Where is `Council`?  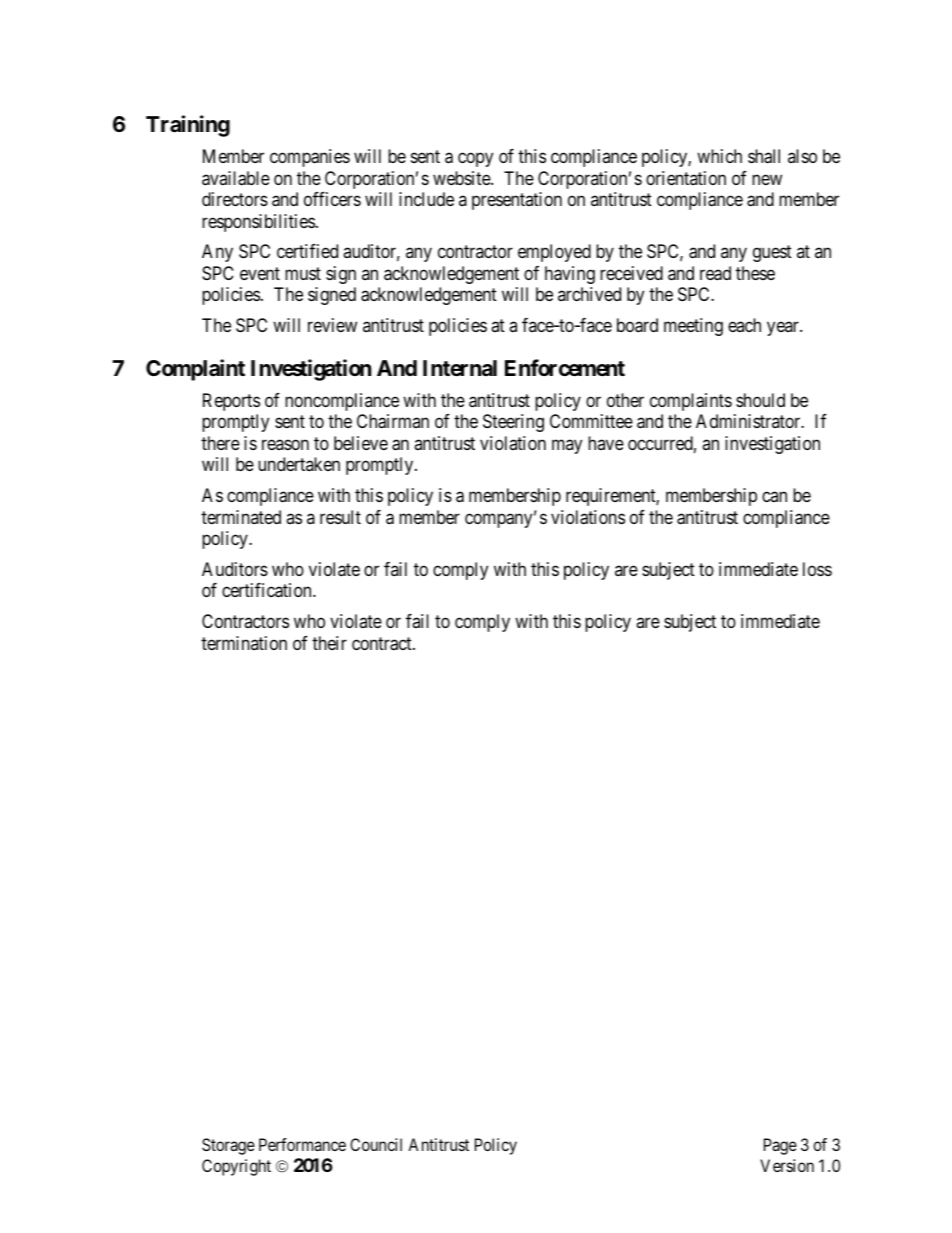 Council is located at coordinates (376, 1144).
